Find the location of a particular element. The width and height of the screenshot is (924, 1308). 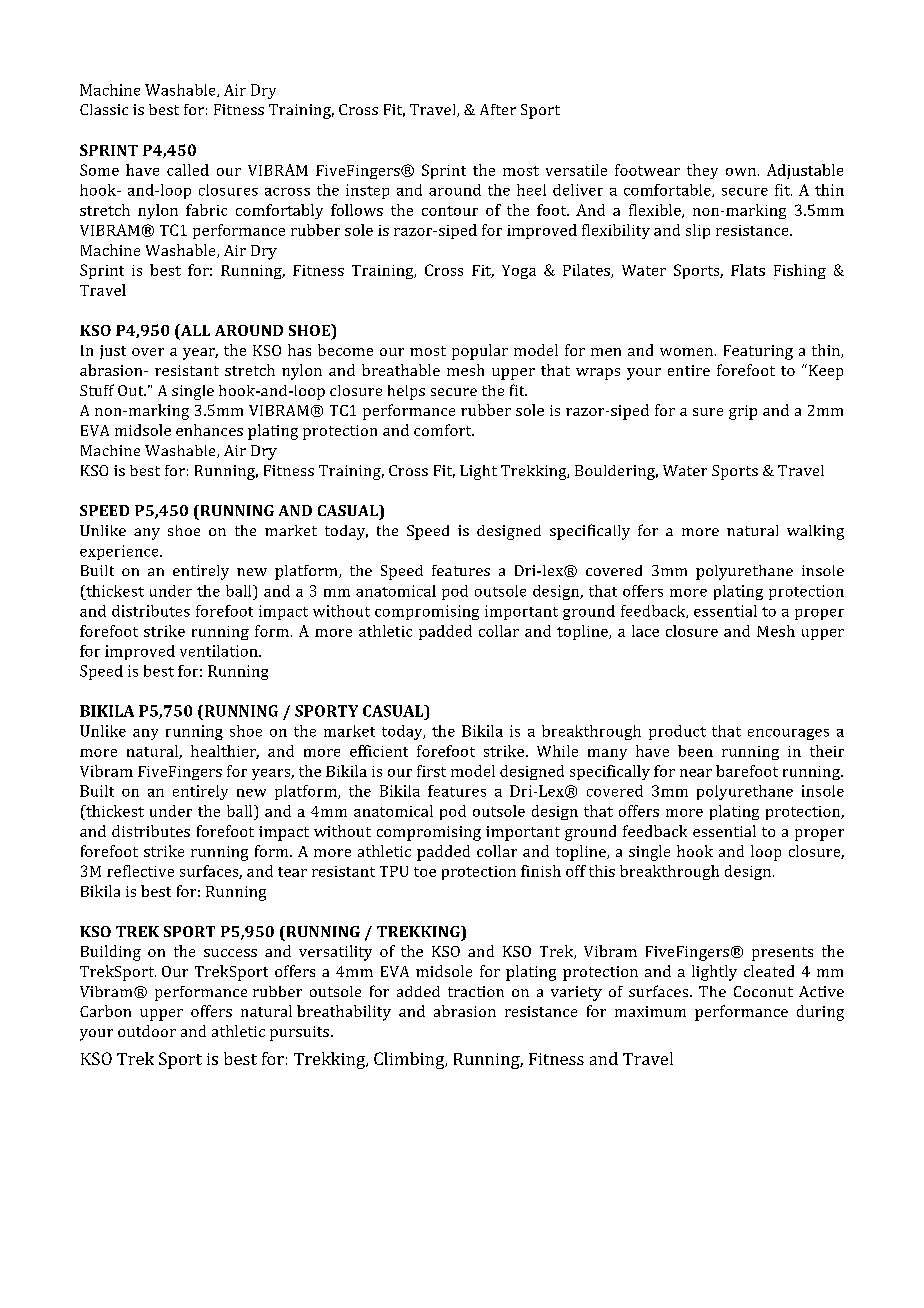

contour is located at coordinates (450, 211).
